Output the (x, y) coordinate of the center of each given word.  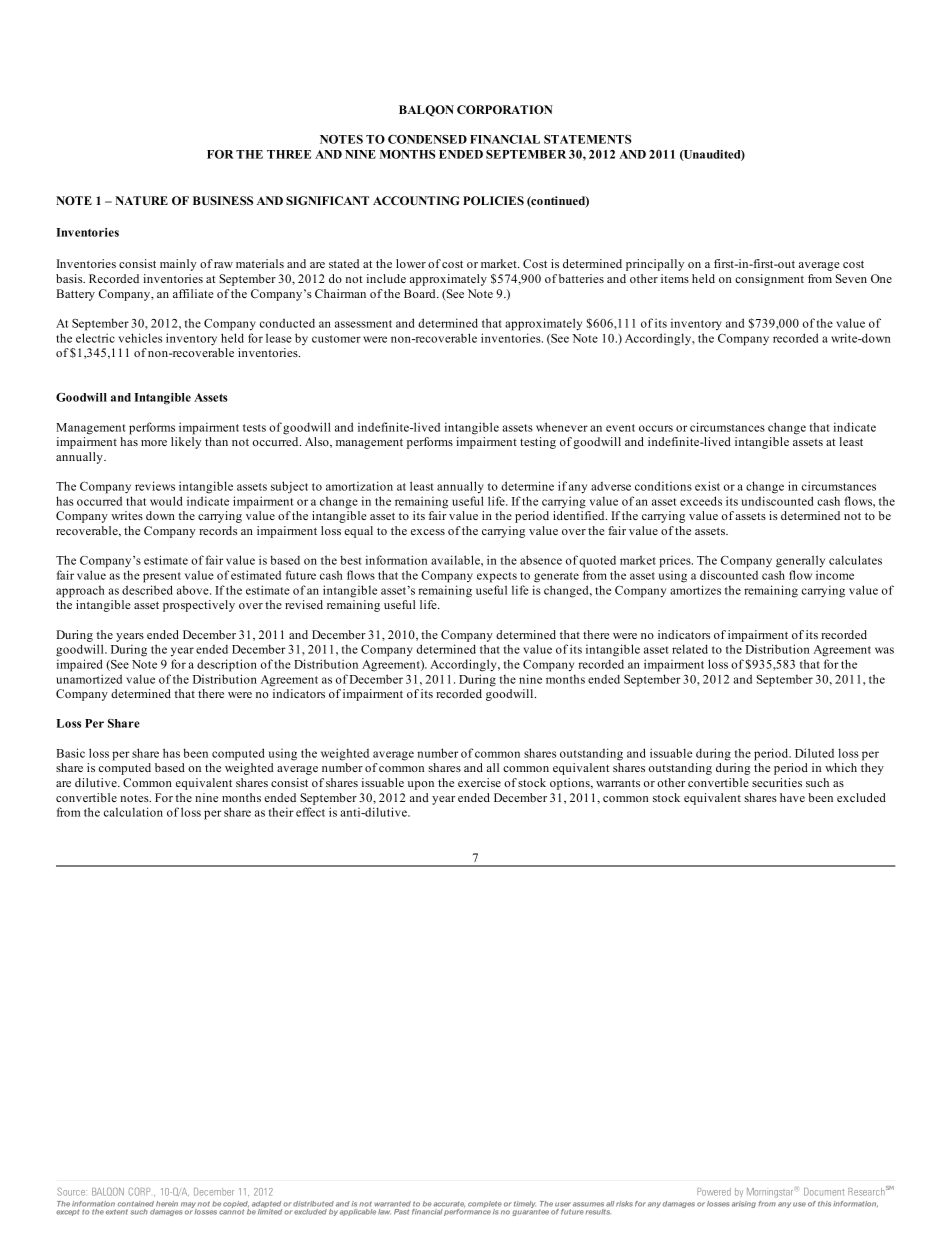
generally (800, 561)
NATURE (141, 201)
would (166, 501)
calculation (133, 812)
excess (428, 532)
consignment (769, 280)
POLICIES (493, 200)
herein (167, 1204)
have (792, 797)
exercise (479, 782)
